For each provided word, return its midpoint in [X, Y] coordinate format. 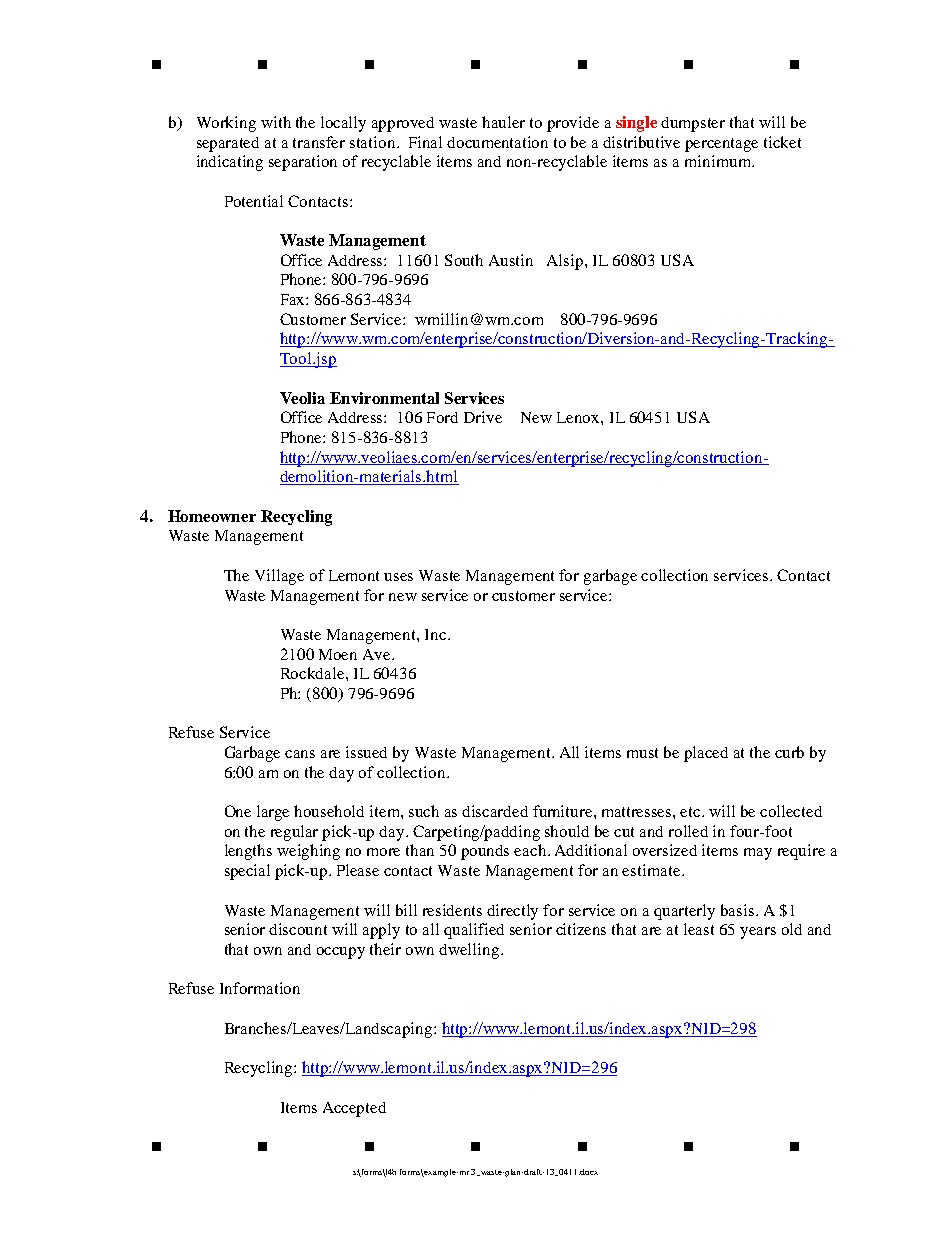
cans [300, 754]
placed [706, 754]
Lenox [579, 417]
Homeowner [212, 516]
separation [303, 163]
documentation [497, 142]
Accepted [354, 1109]
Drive [483, 417]
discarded [495, 811]
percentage [721, 145]
